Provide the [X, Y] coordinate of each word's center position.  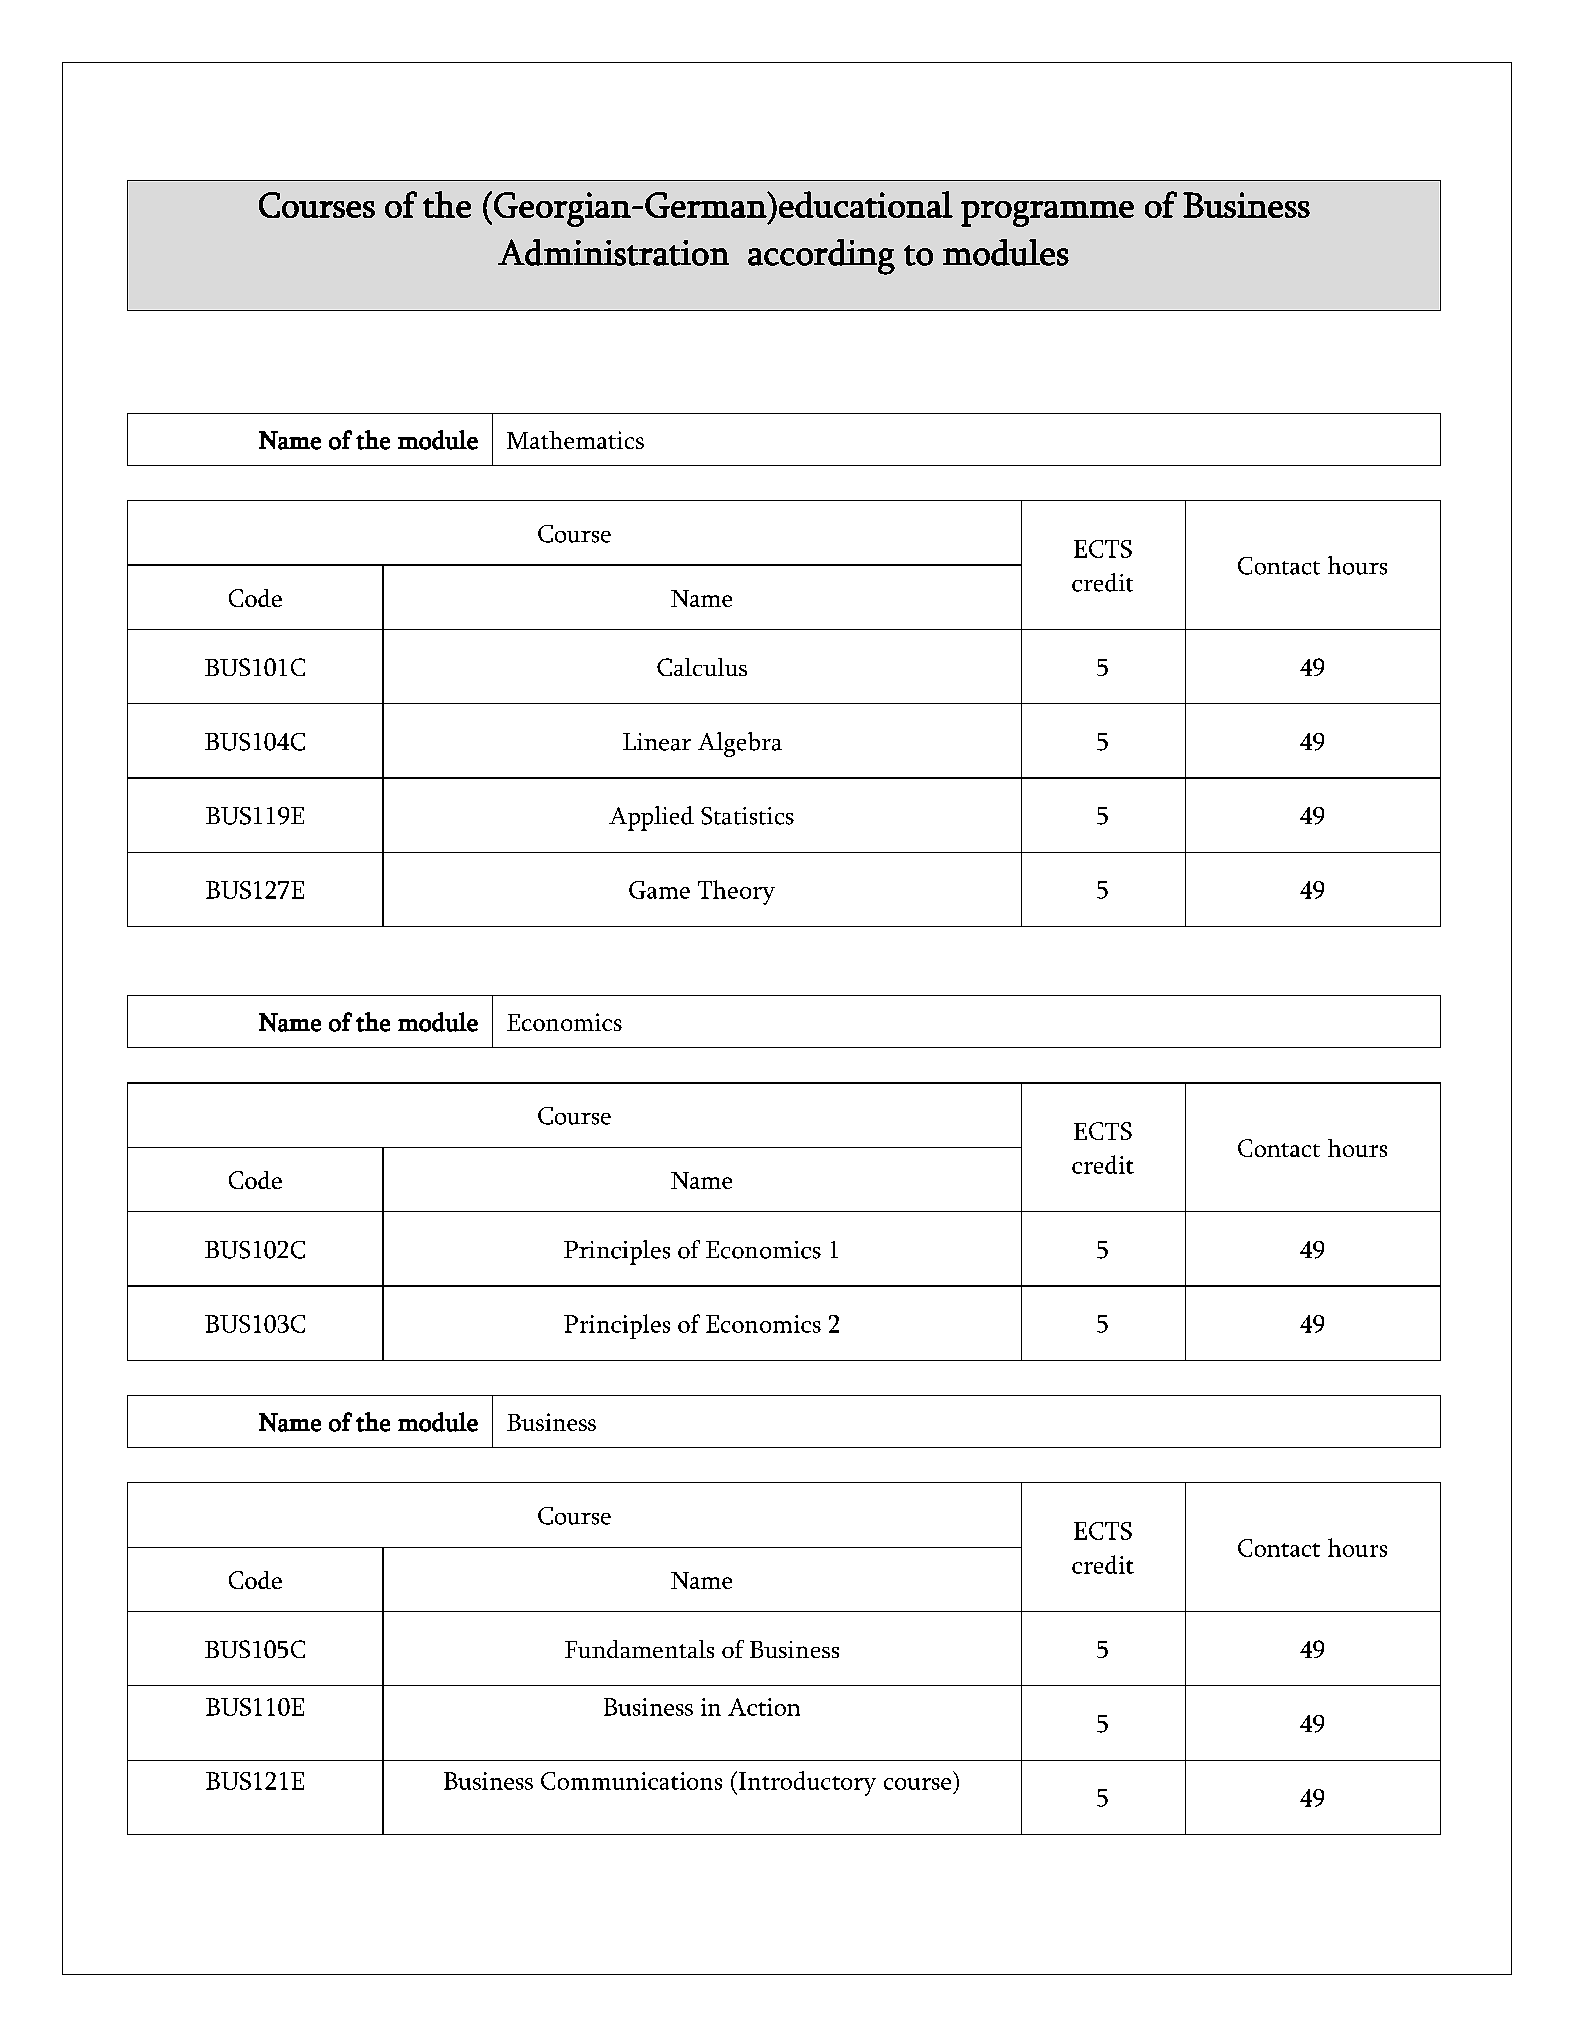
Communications [631, 1781]
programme [1047, 214]
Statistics [747, 816]
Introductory [806, 1783]
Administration [613, 252]
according [821, 257]
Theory [736, 892]
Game [659, 890]
